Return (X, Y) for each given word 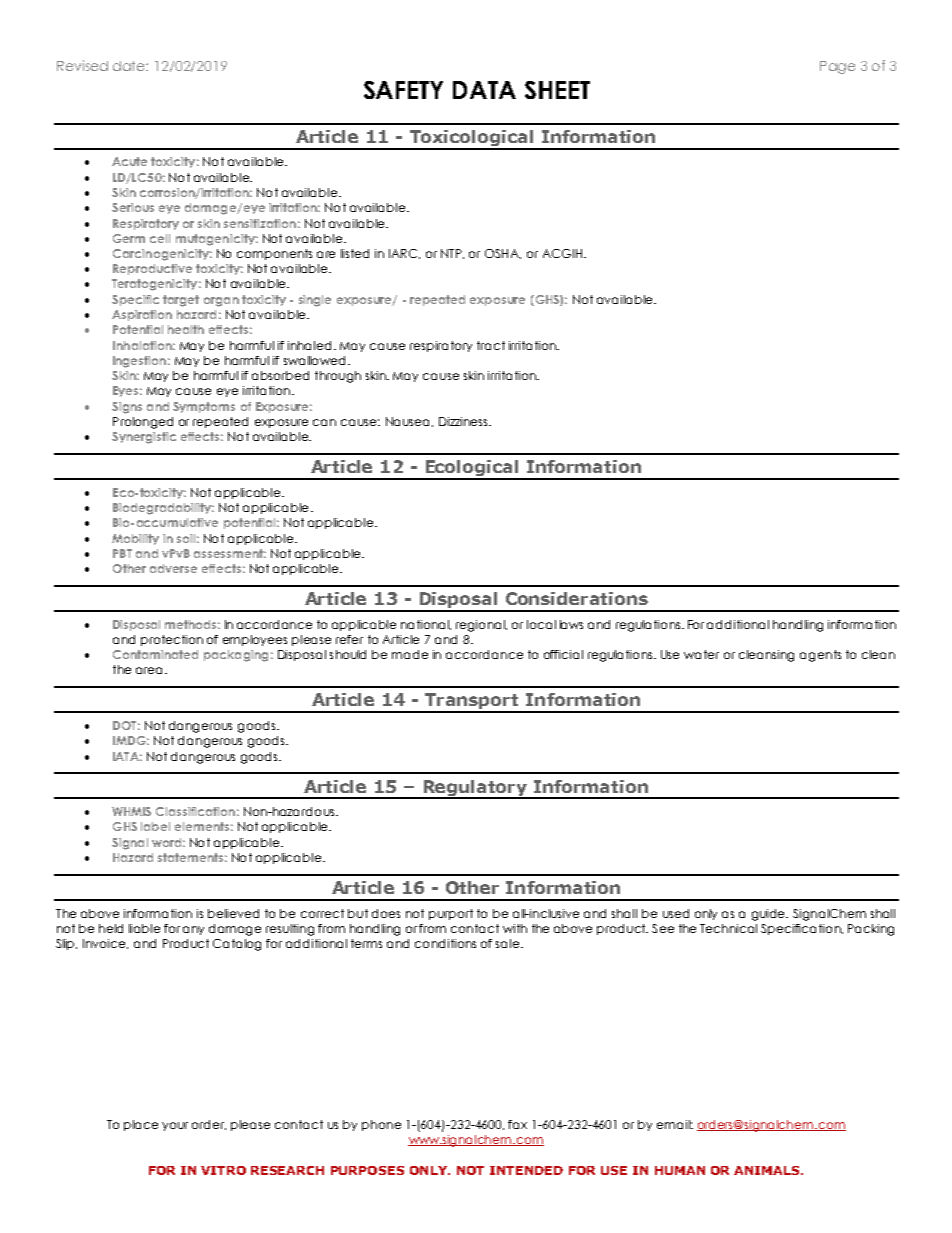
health (186, 329)
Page (837, 67)
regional (481, 626)
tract (491, 345)
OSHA (503, 254)
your (175, 1126)
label (155, 826)
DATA (484, 90)
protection (172, 640)
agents (820, 656)
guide (770, 915)
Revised (82, 65)
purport (451, 914)
